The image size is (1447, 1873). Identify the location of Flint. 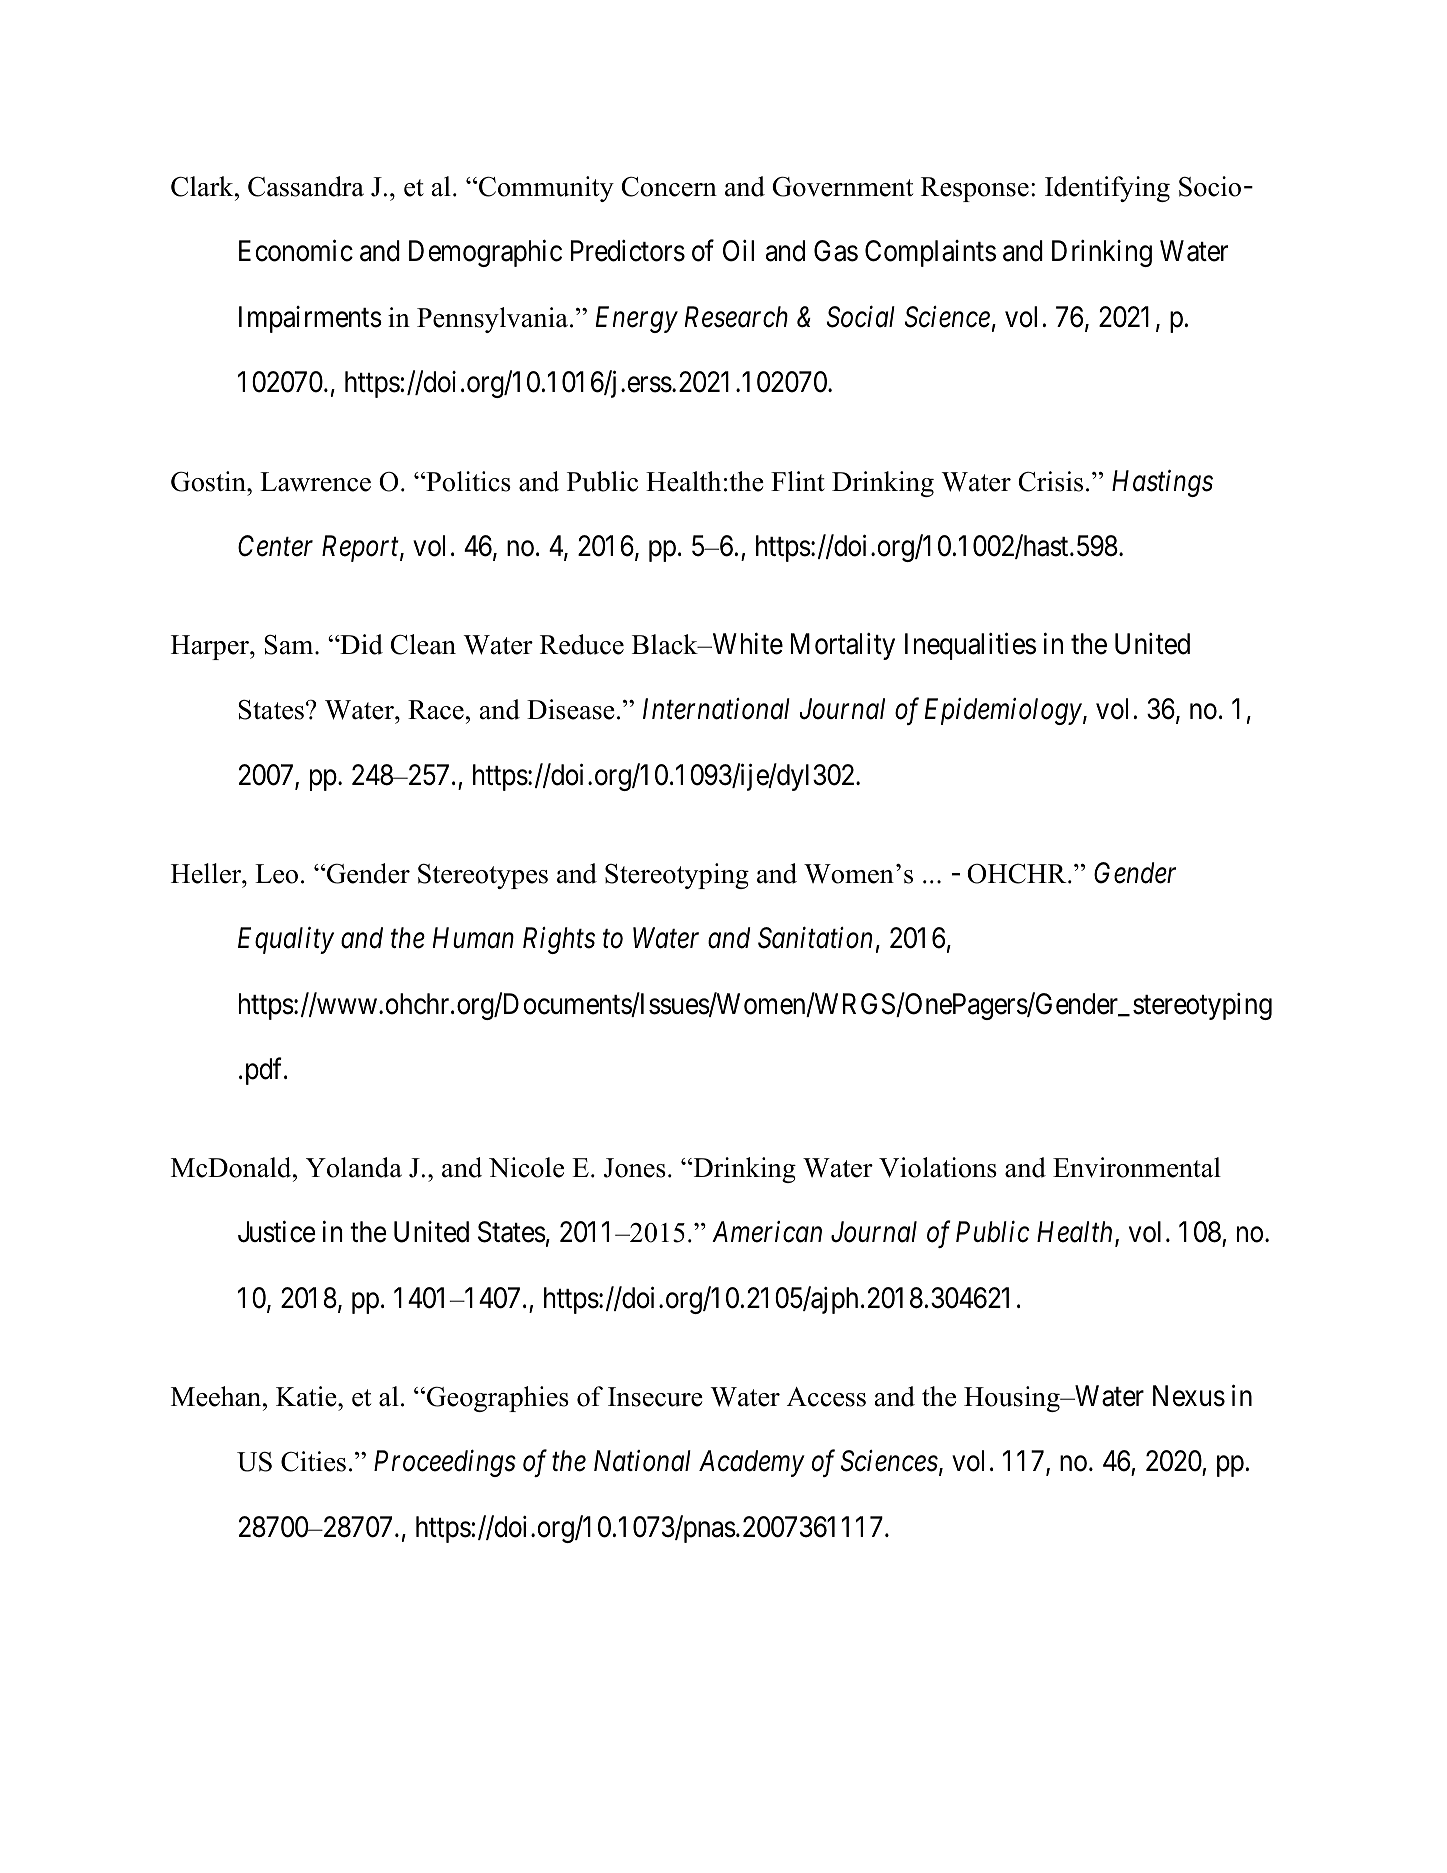
(798, 481).
